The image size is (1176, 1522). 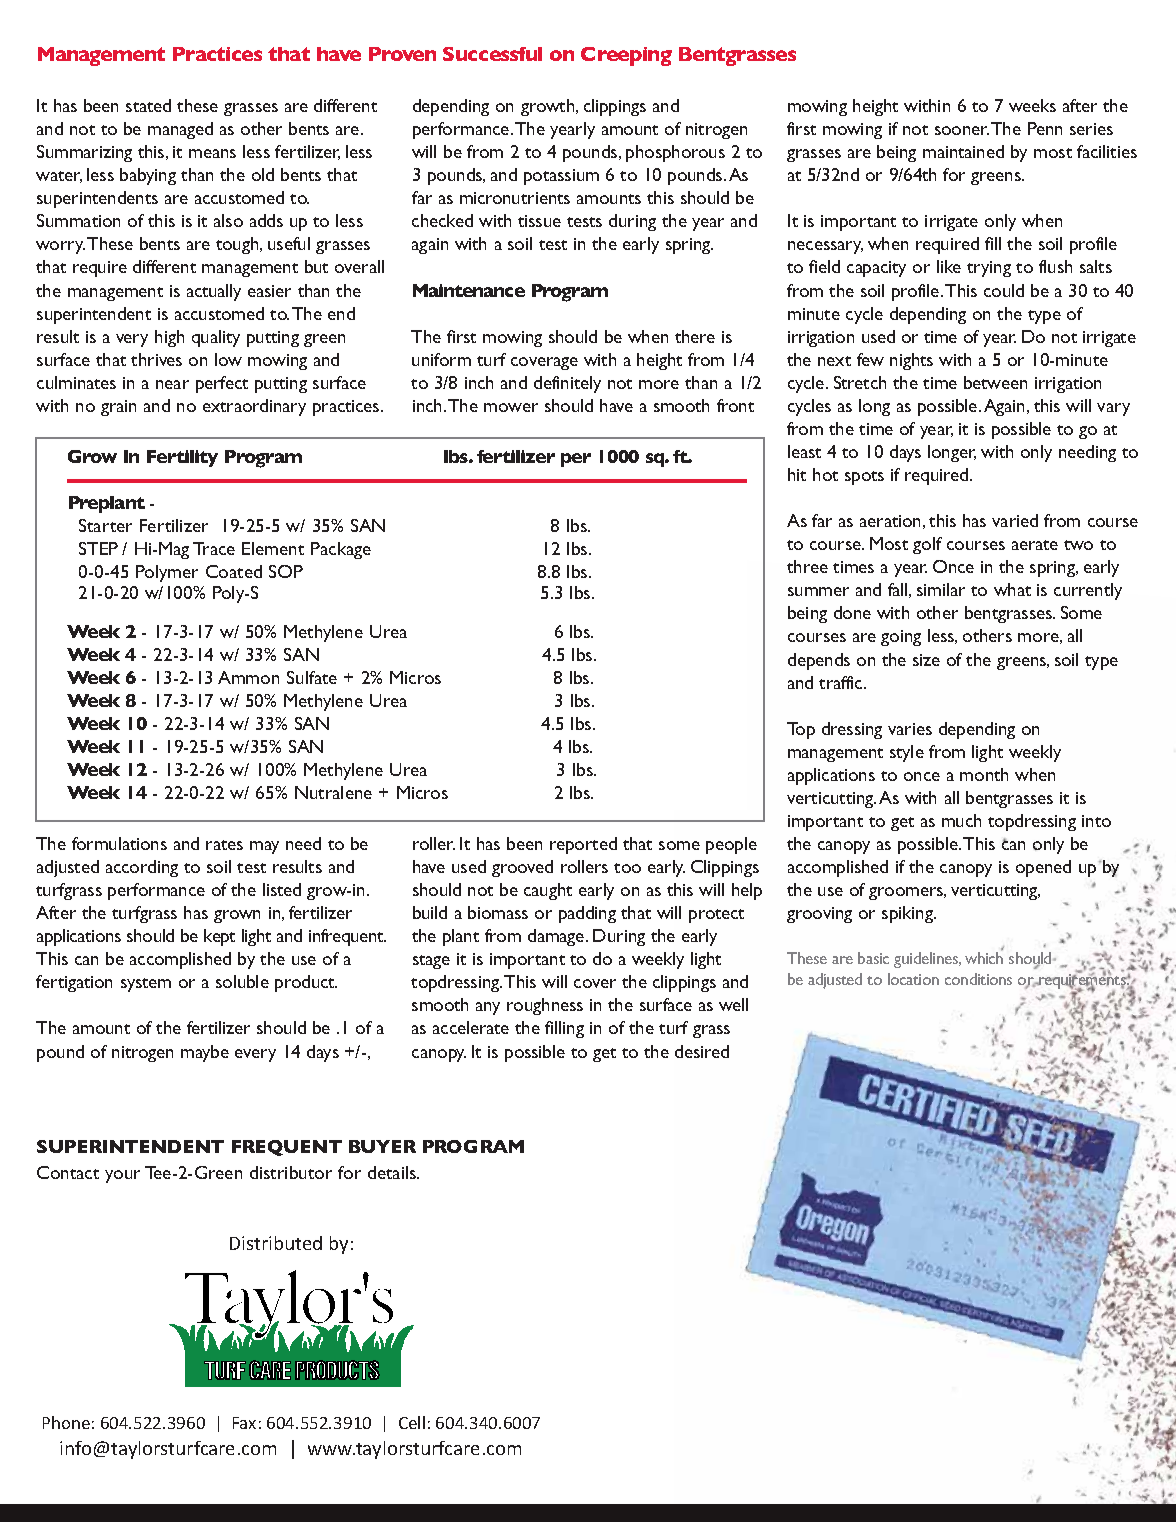 What do you see at coordinates (995, 382) in the screenshot?
I see `between` at bounding box center [995, 382].
